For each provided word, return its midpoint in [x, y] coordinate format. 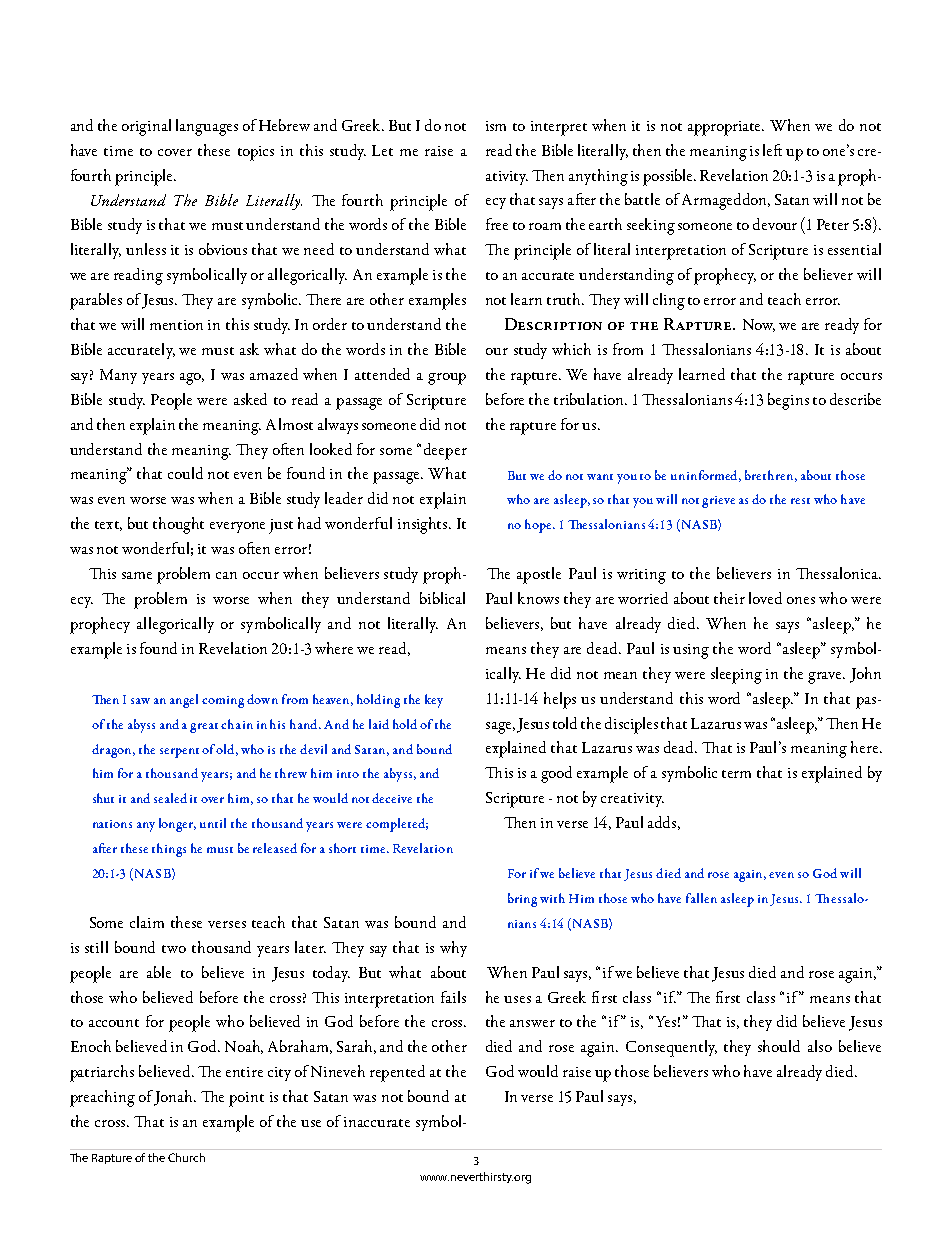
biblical [442, 598]
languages [207, 127]
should [779, 1046]
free [497, 224]
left [772, 150]
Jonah [174, 1098]
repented [397, 1073]
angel [184, 701]
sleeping [736, 675]
